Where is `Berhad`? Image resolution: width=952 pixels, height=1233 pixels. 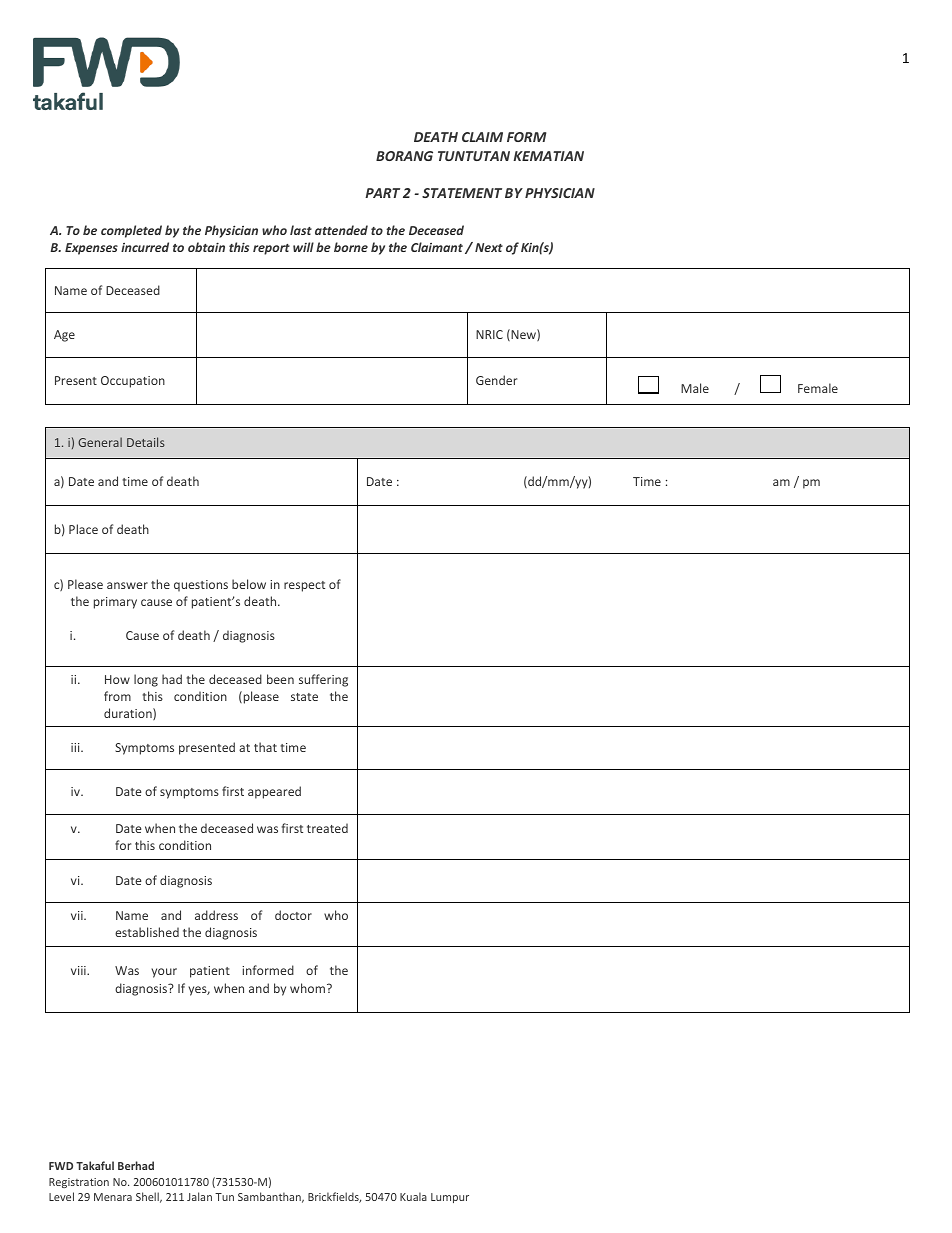 Berhad is located at coordinates (136, 1165).
